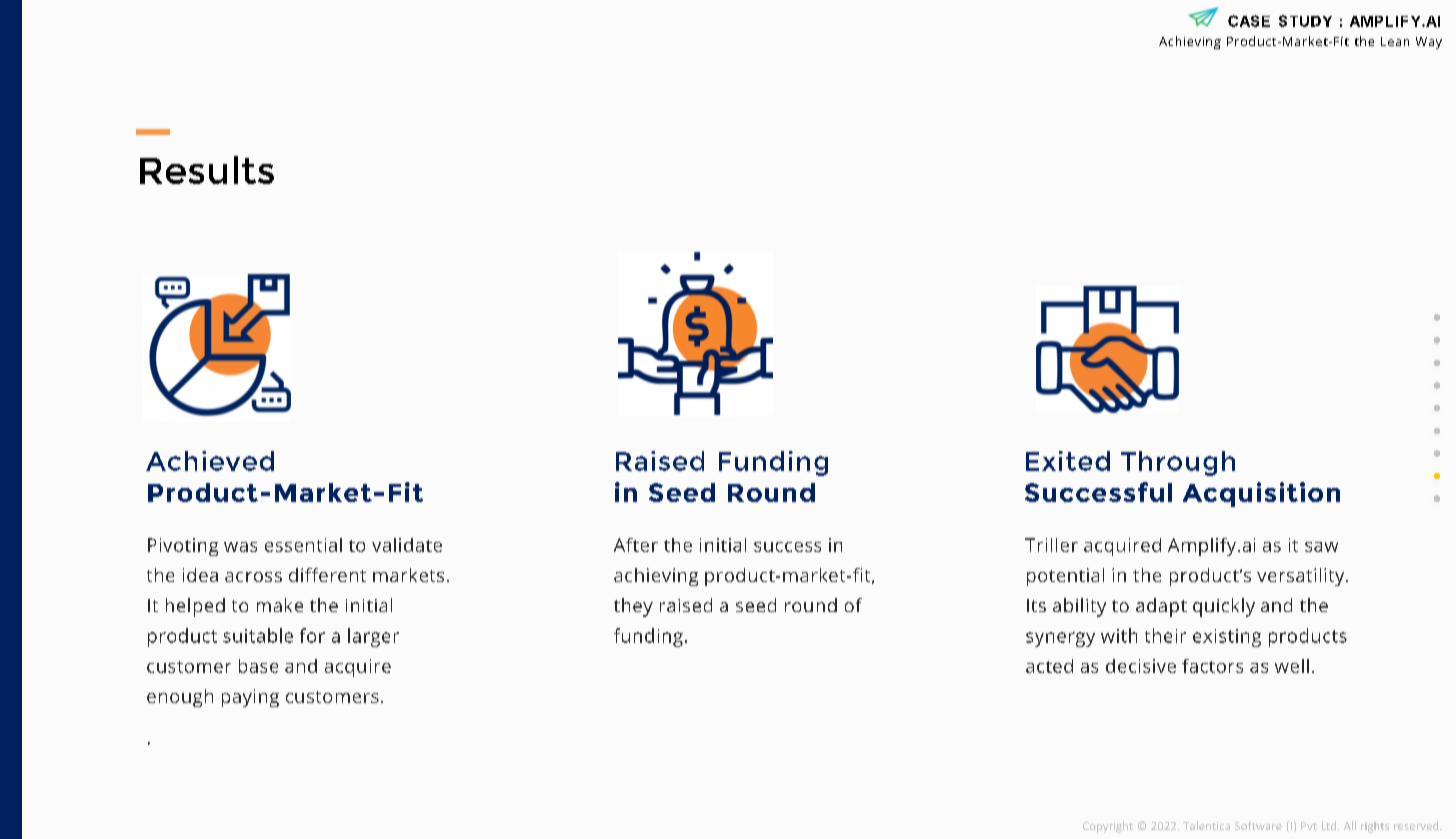  Describe the element at coordinates (1108, 827) in the screenshot. I see `Copyright` at that location.
